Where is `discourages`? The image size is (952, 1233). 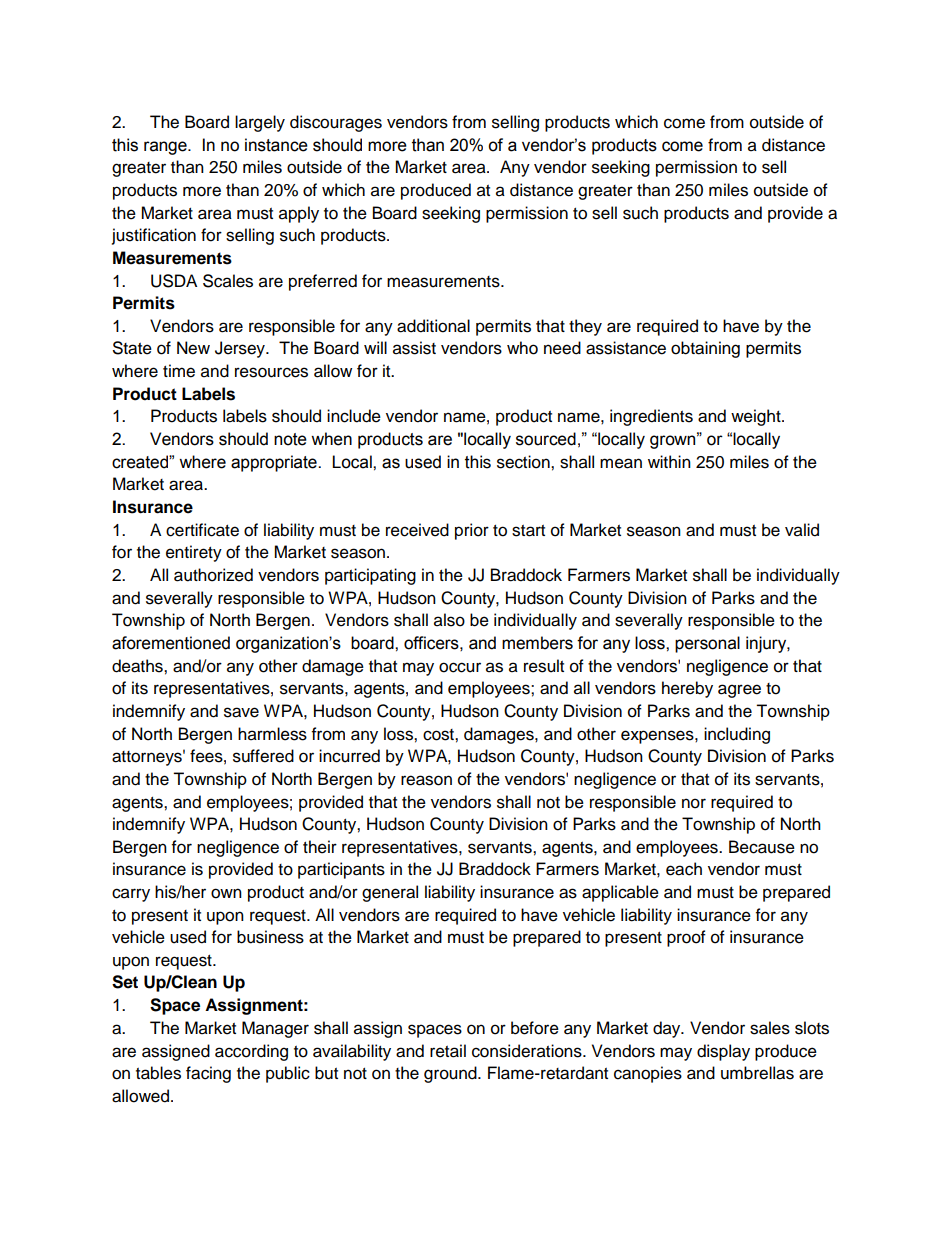
discourages is located at coordinates (336, 123).
